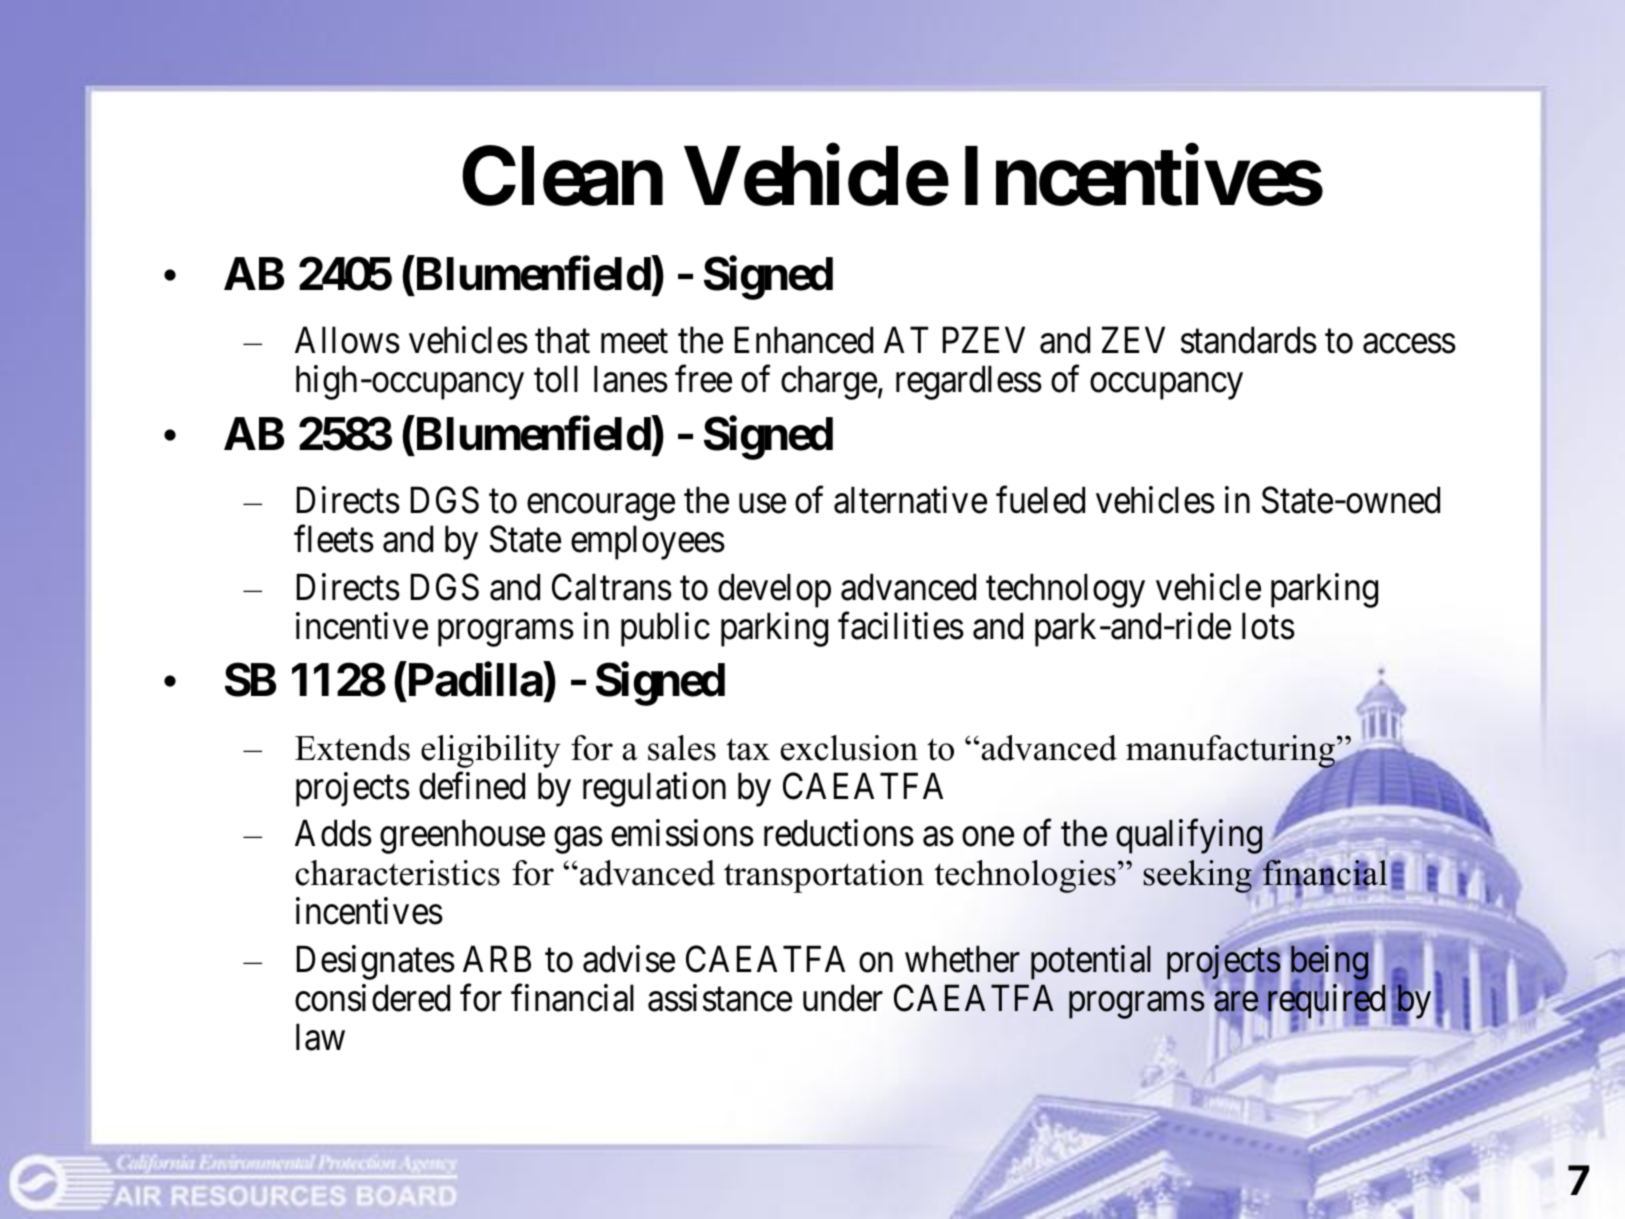 This document has width=1625, height=1219. What do you see at coordinates (829, 383) in the document?
I see `charge` at bounding box center [829, 383].
